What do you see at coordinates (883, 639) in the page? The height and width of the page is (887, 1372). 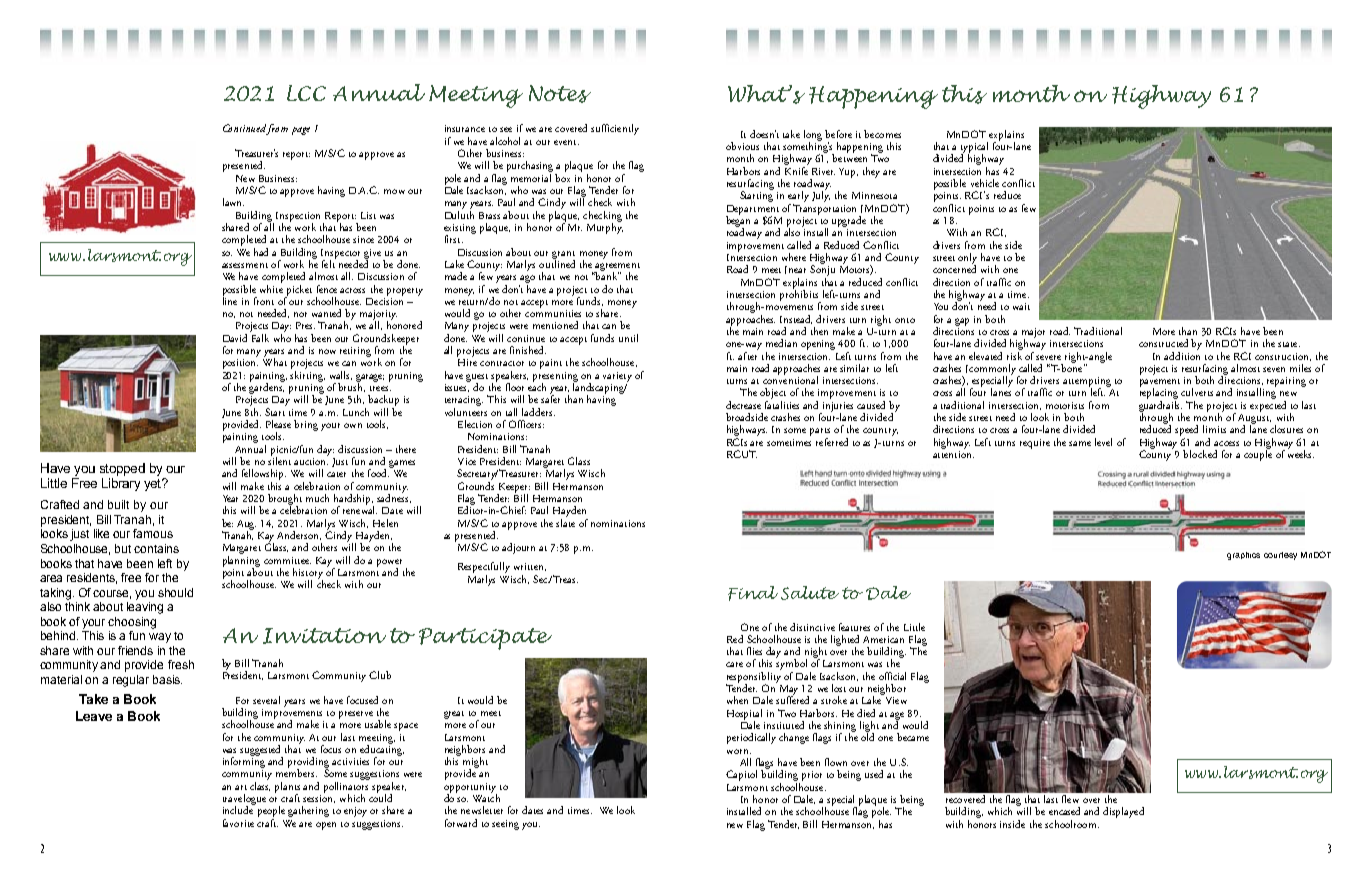 I see `American` at bounding box center [883, 639].
